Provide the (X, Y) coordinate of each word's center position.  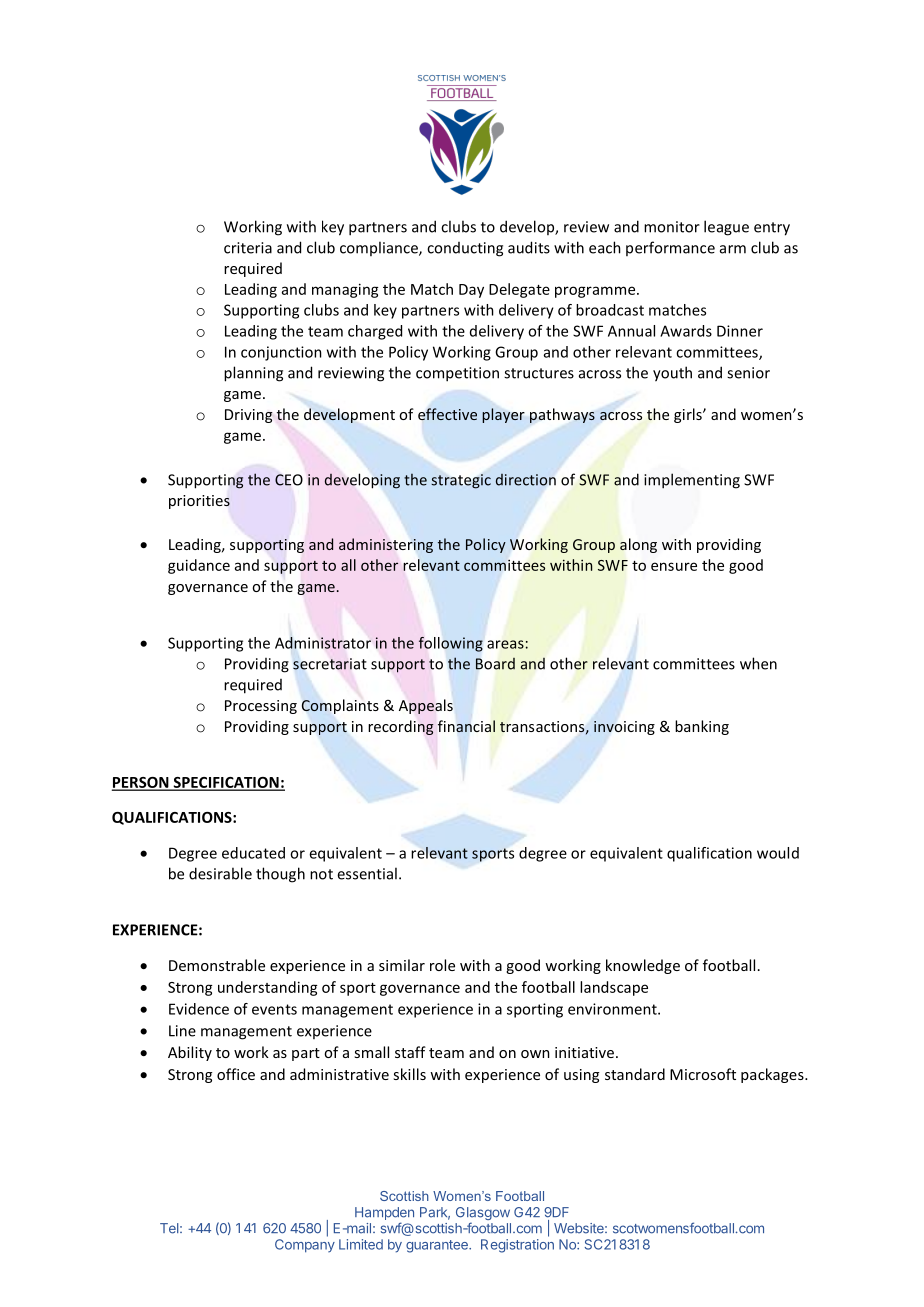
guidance (199, 566)
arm (733, 249)
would (778, 853)
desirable (220, 873)
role (442, 965)
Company (305, 1246)
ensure (674, 566)
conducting (465, 249)
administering (386, 545)
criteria (248, 248)
